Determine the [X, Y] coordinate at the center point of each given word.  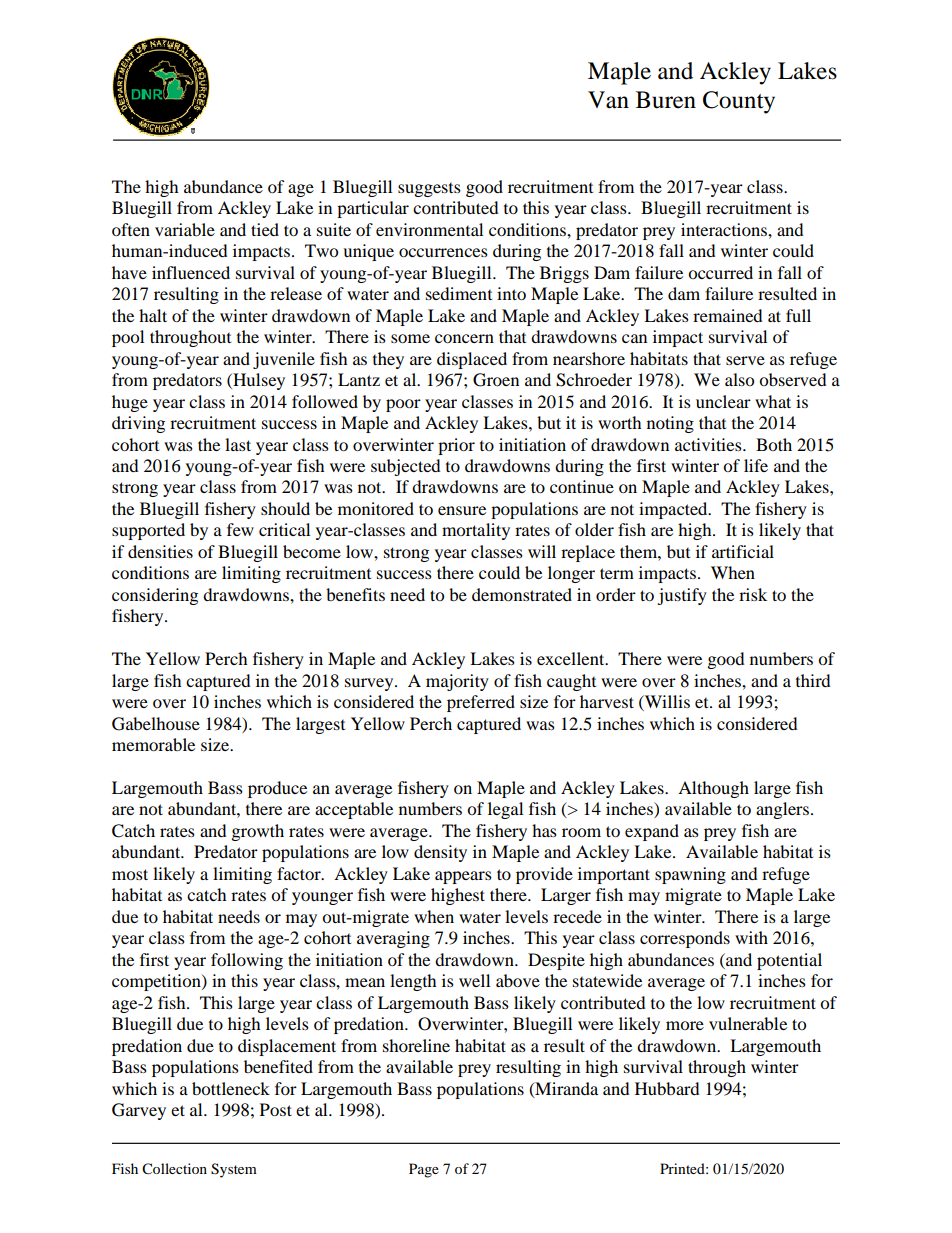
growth [257, 832]
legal [505, 810]
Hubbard [667, 1088]
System [234, 1170]
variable [185, 229]
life [756, 465]
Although [713, 789]
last [238, 444]
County [739, 102]
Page [424, 1170]
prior [456, 446]
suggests [429, 189]
